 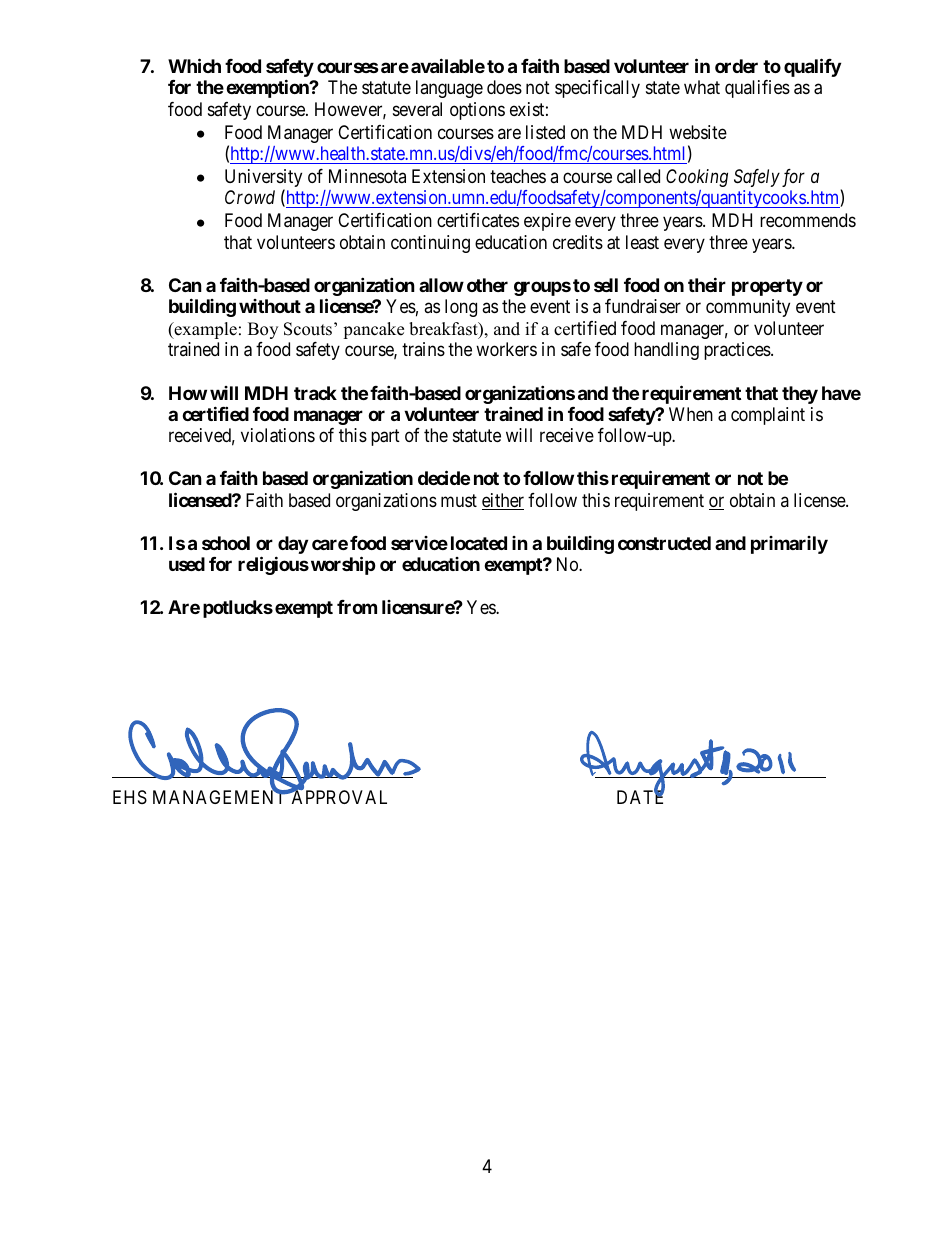 What do you see at coordinates (226, 543) in the page?
I see `school` at bounding box center [226, 543].
